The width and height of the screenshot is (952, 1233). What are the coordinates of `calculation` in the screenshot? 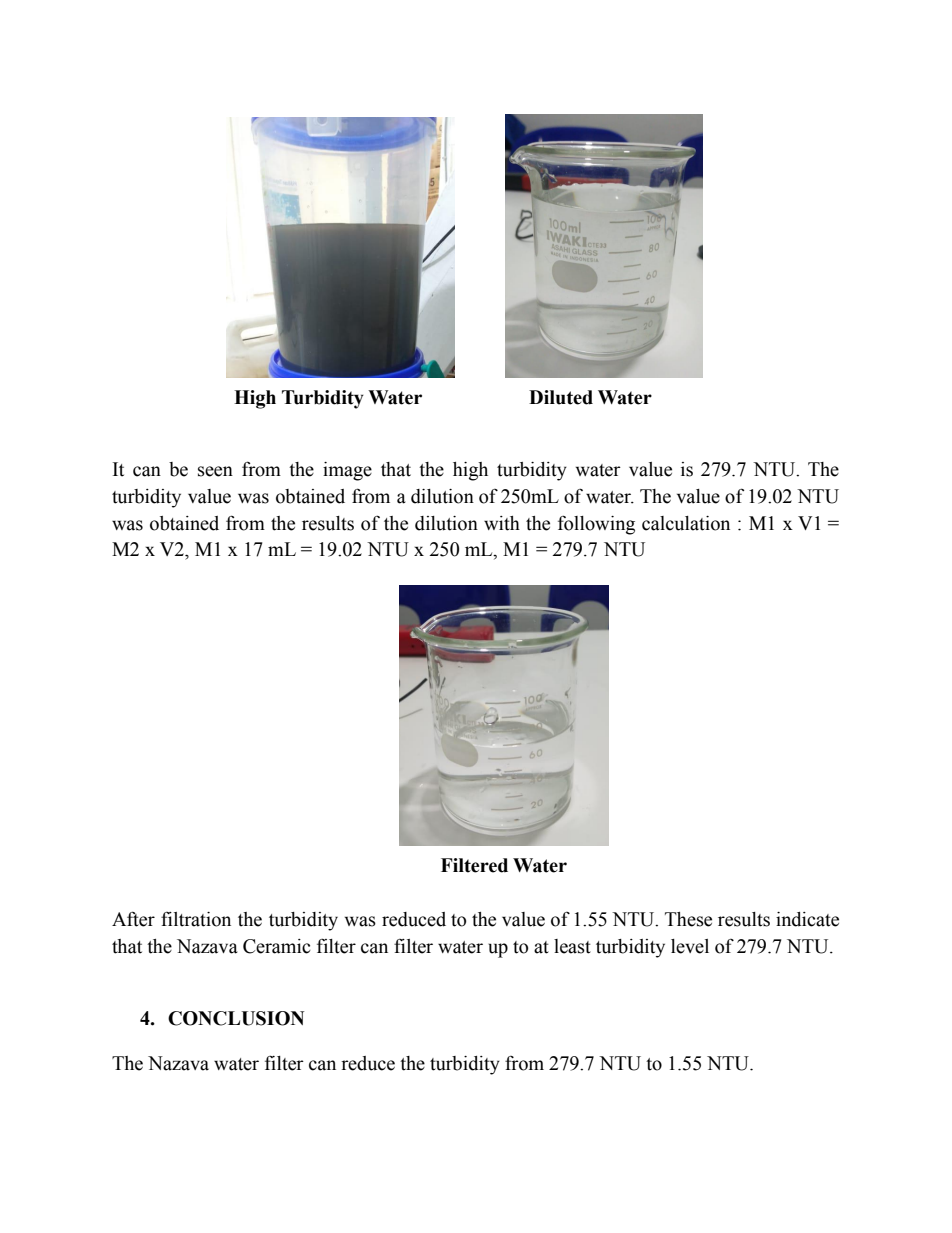 It's located at (686, 523).
